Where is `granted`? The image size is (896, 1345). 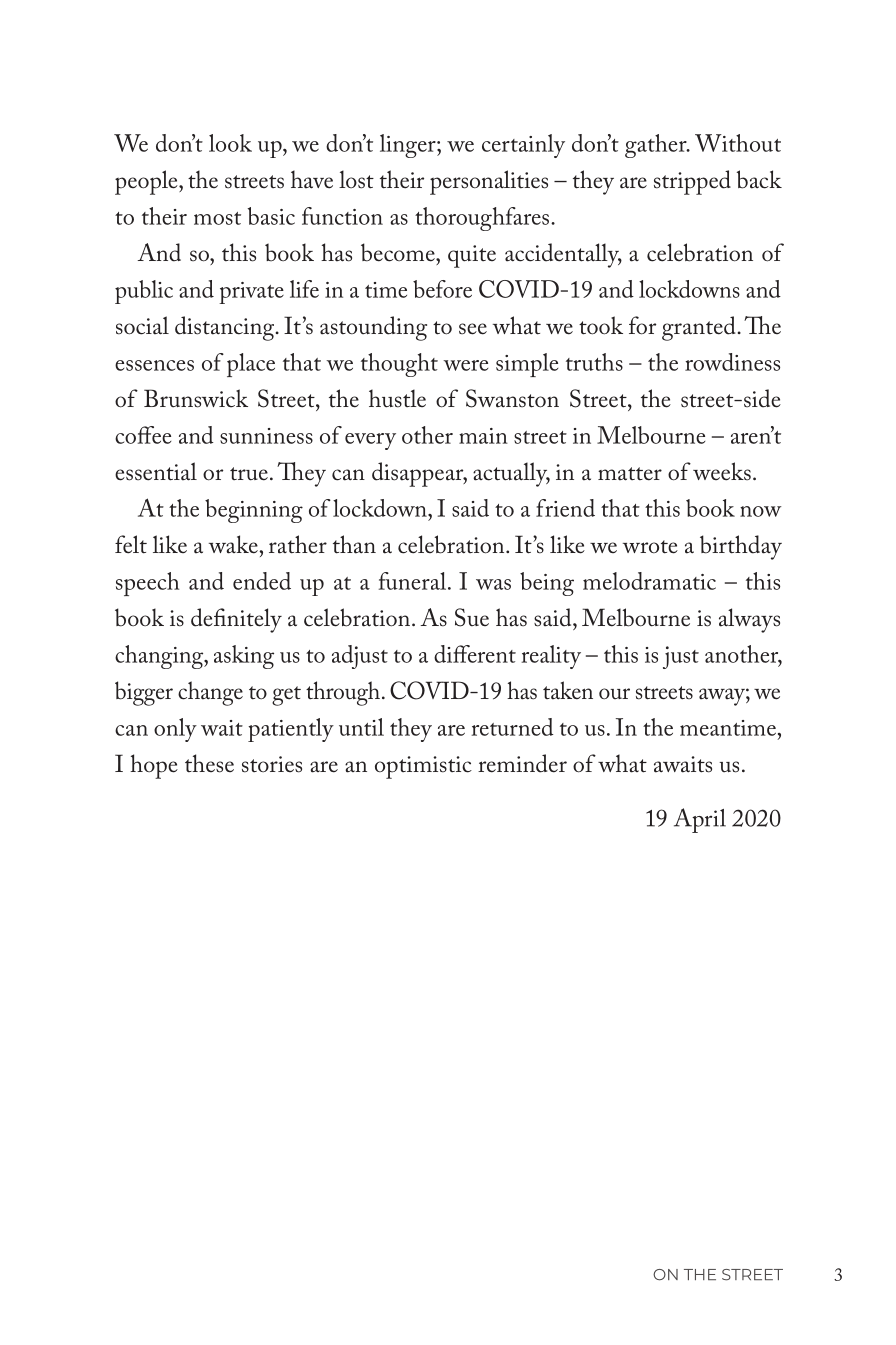
granted is located at coordinates (699, 328).
